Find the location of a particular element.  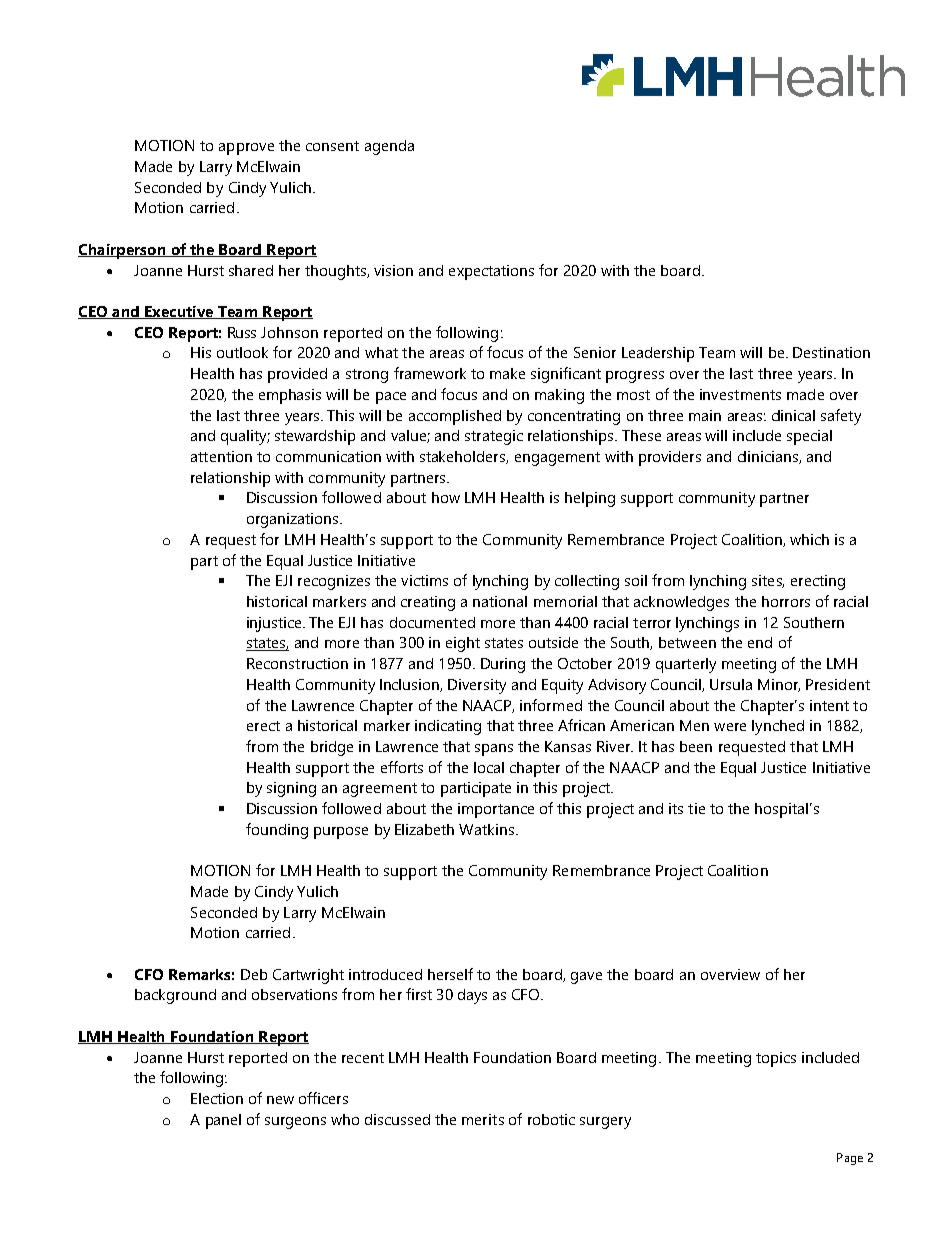

Watkins is located at coordinates (488, 829).
